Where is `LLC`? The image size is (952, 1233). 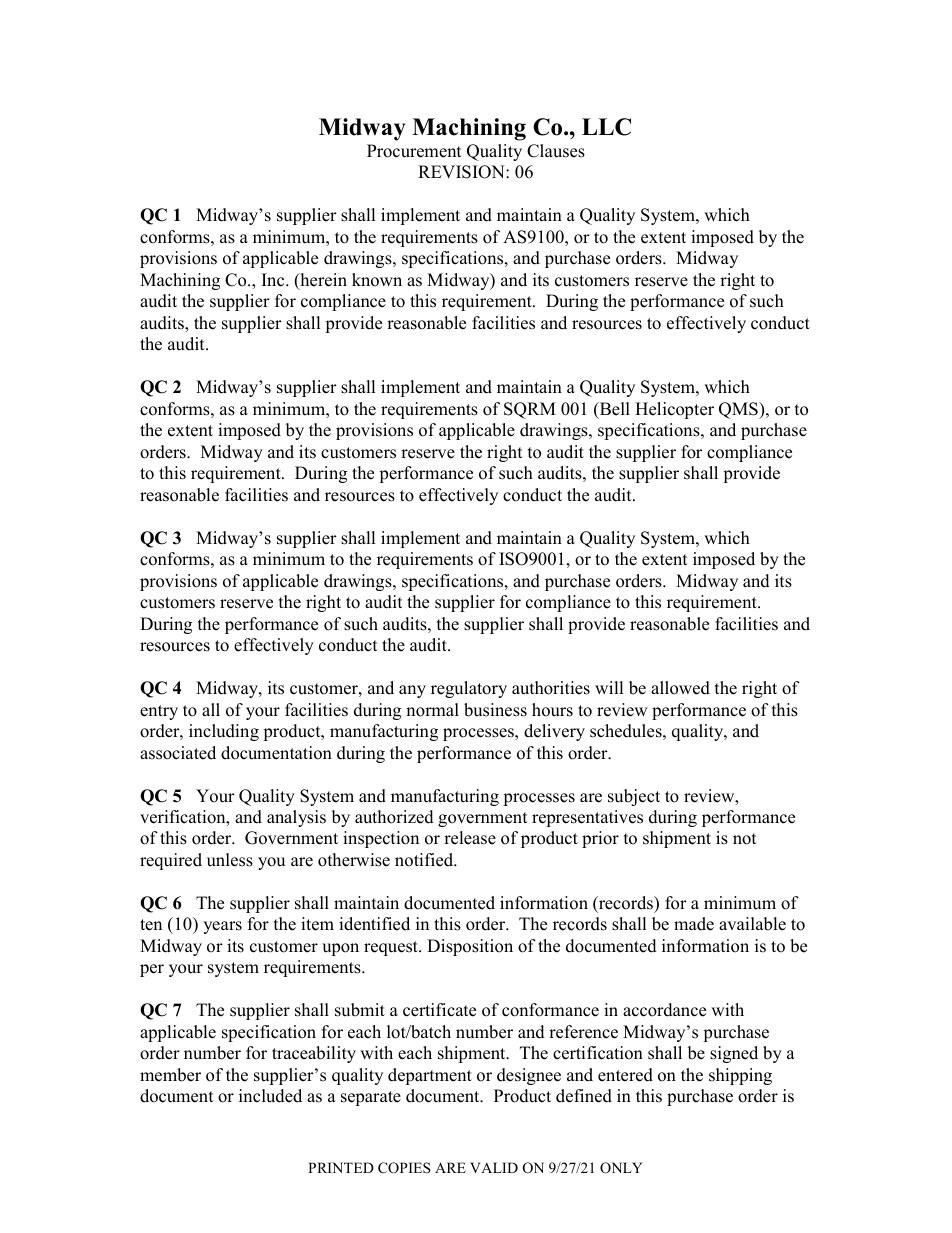
LLC is located at coordinates (606, 127).
